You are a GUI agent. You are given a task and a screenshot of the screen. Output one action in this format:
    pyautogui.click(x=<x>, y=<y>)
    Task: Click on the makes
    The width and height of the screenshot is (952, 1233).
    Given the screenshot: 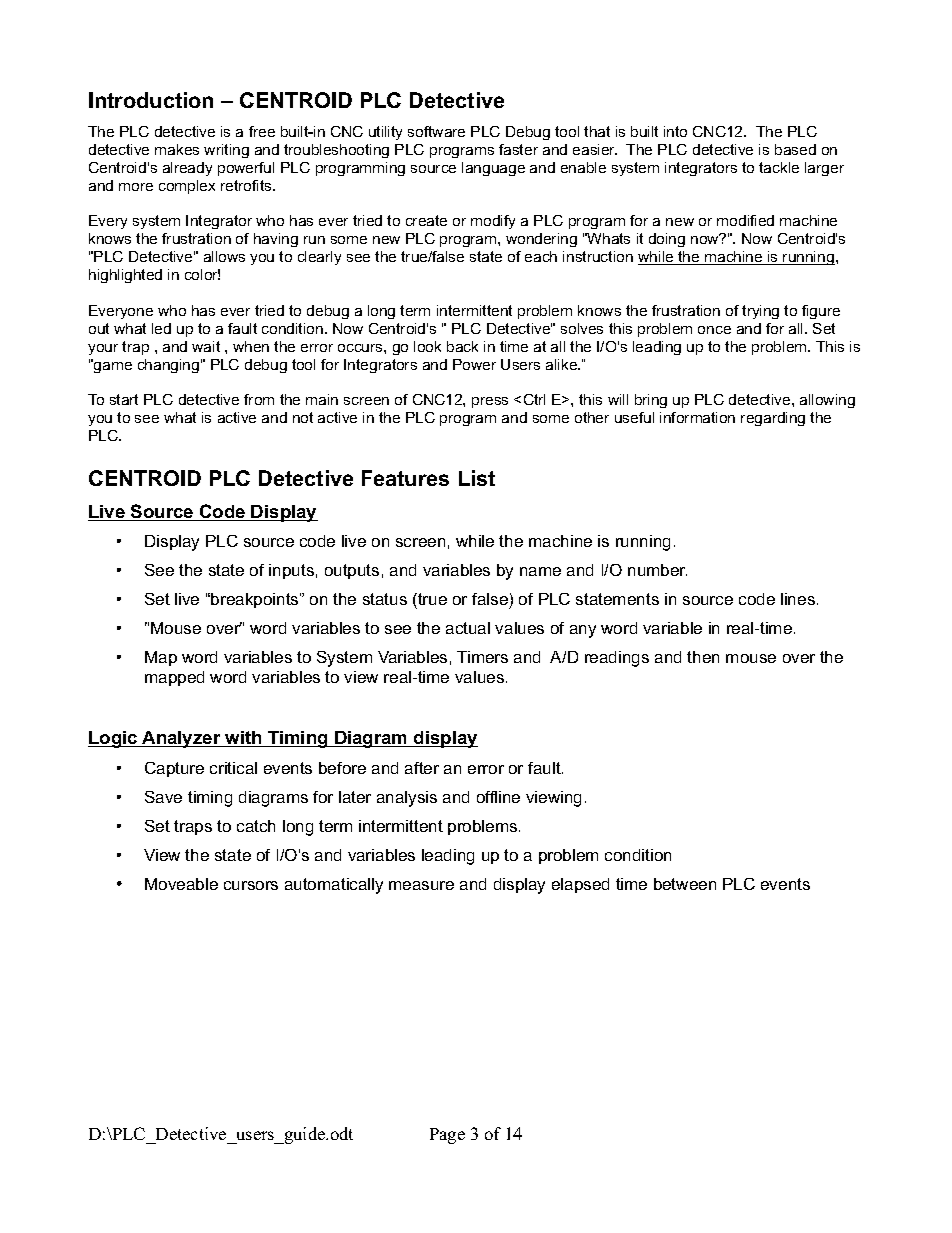 What is the action you would take?
    pyautogui.click(x=177, y=149)
